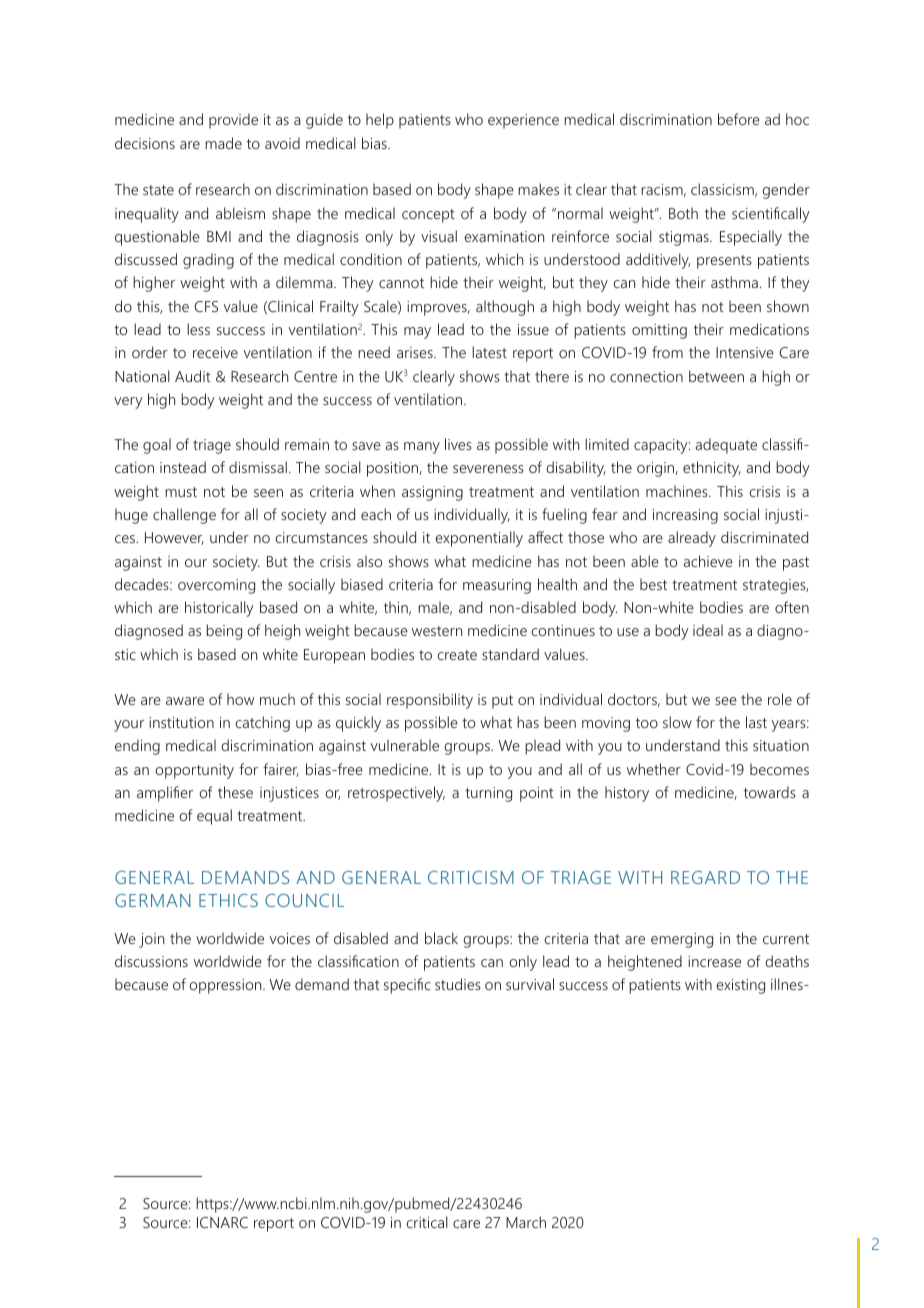  I want to click on experience, so click(523, 121).
